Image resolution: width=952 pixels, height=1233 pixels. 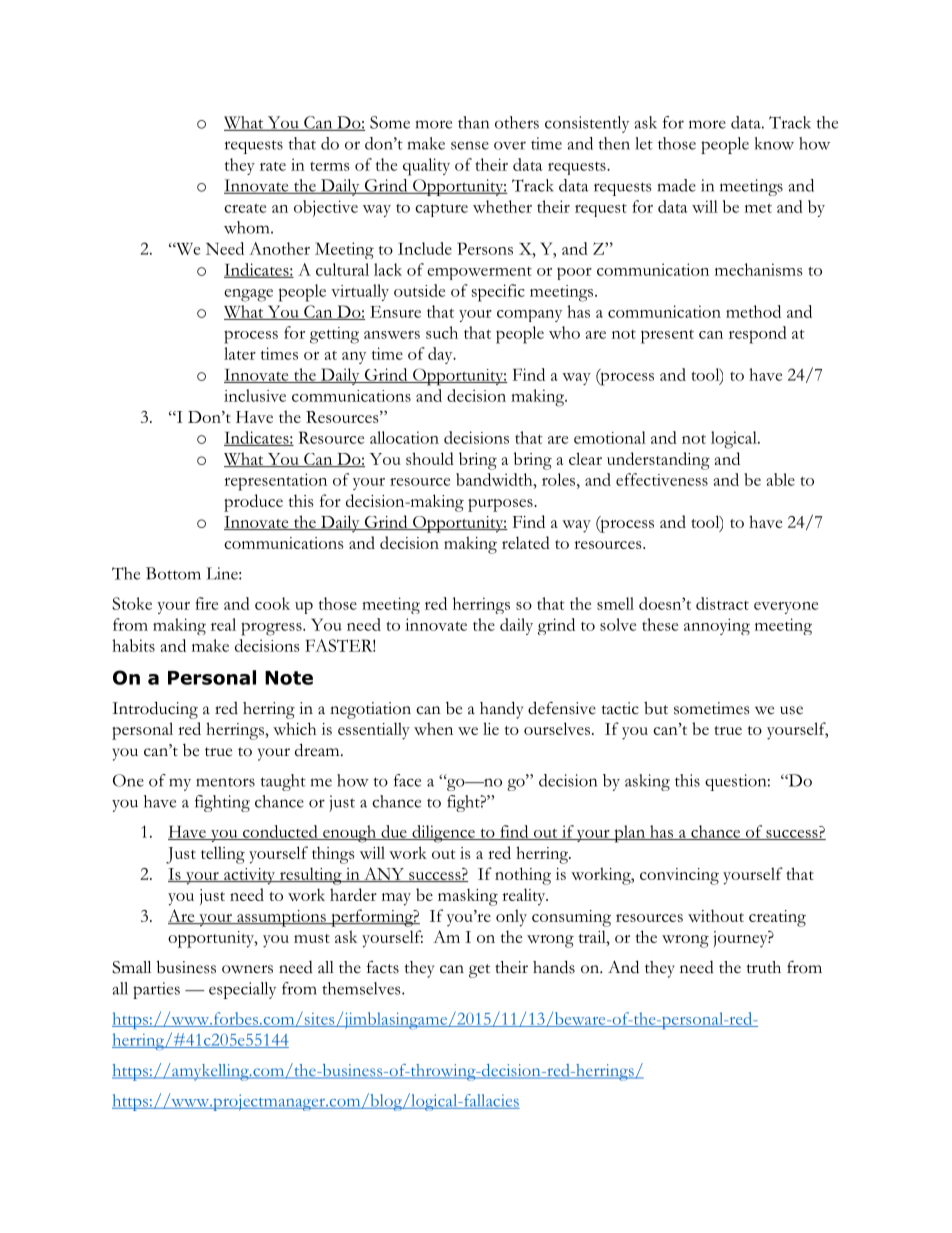 What do you see at coordinates (273, 166) in the screenshot?
I see `rate` at bounding box center [273, 166].
